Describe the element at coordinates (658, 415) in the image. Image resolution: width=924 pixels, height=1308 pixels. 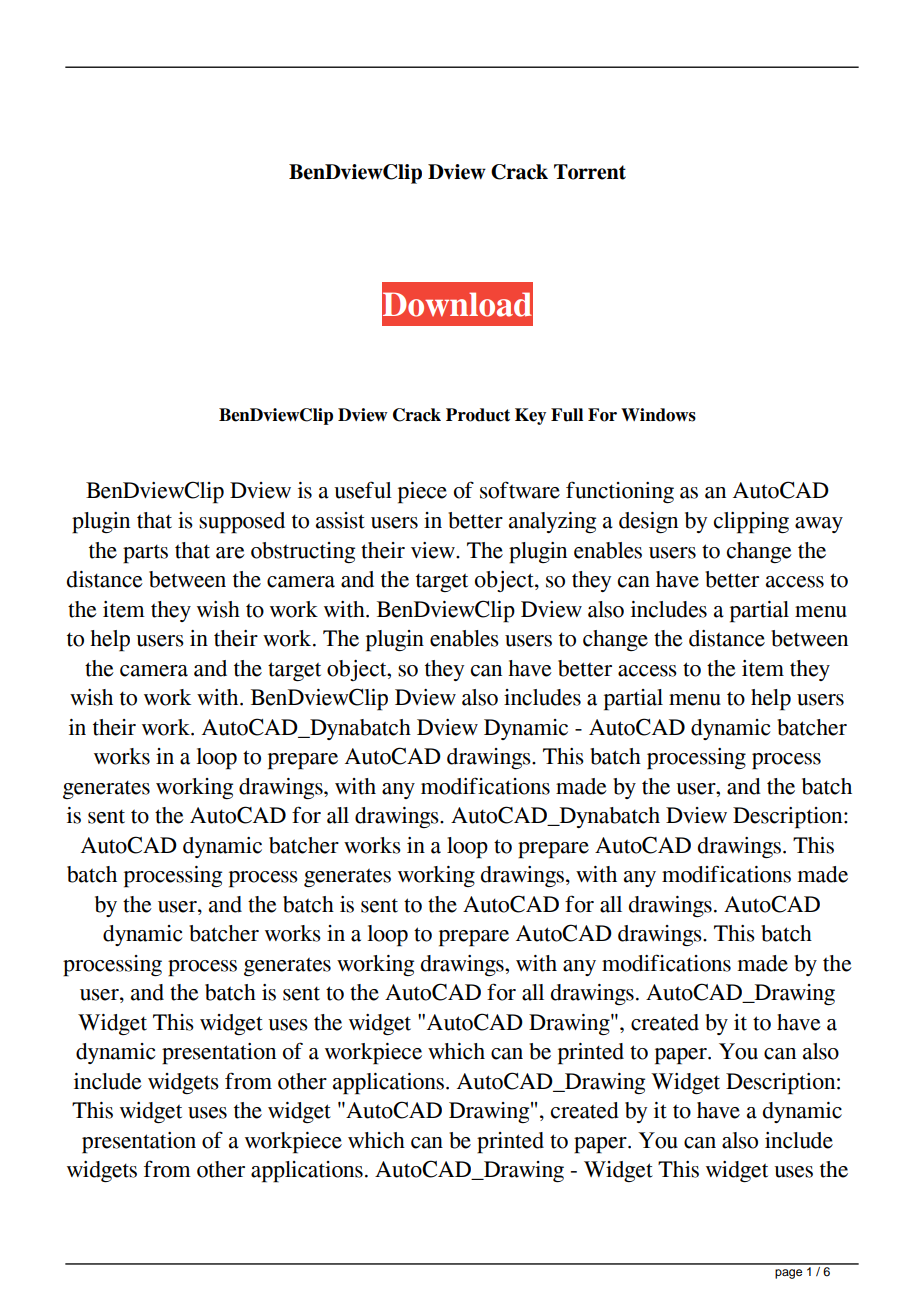
I see `Windows` at that location.
